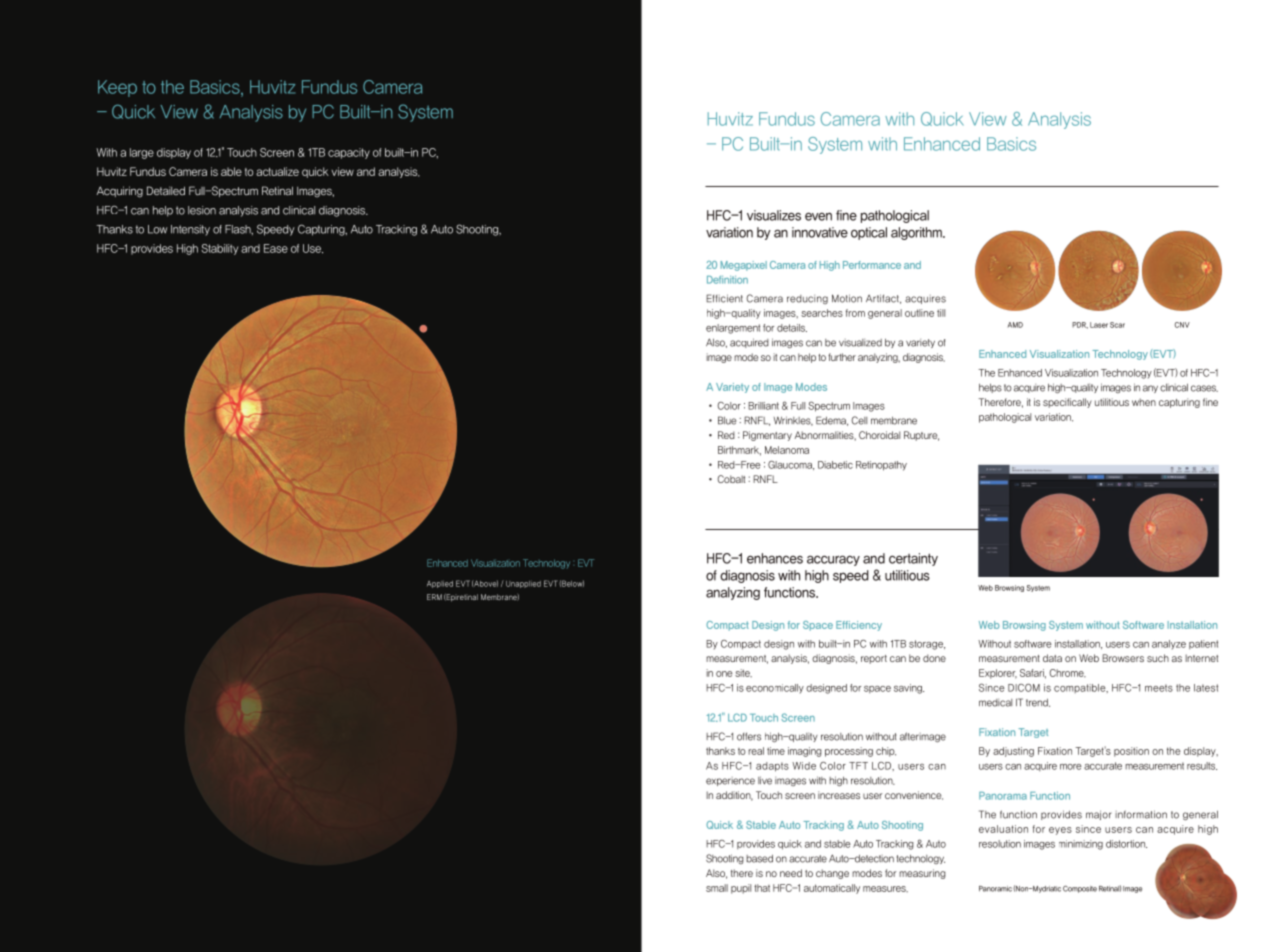 This screenshot has height=952, width=1283. What do you see at coordinates (219, 249) in the screenshot?
I see `Stability` at bounding box center [219, 249].
